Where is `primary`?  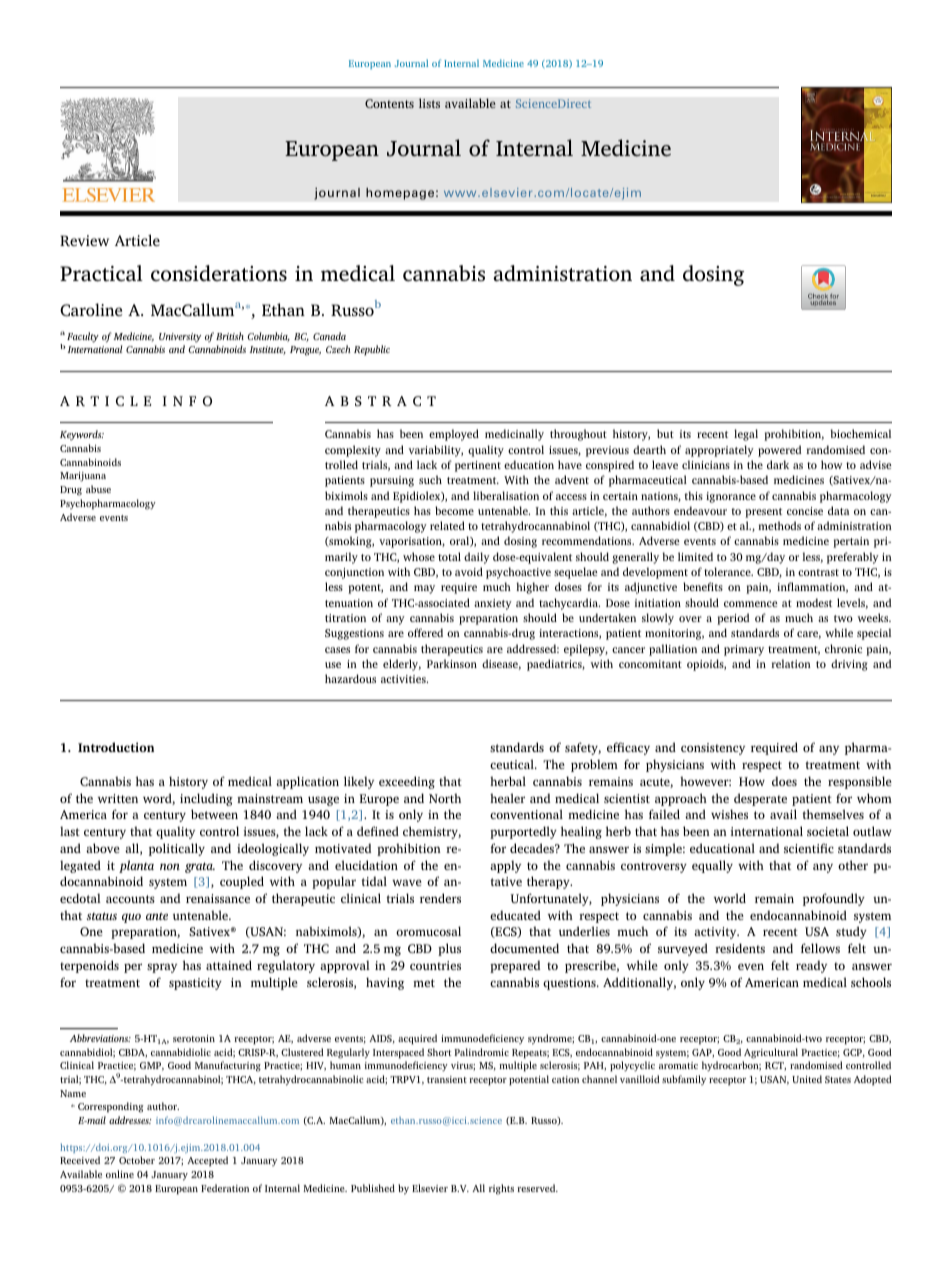 primary is located at coordinates (744, 650).
